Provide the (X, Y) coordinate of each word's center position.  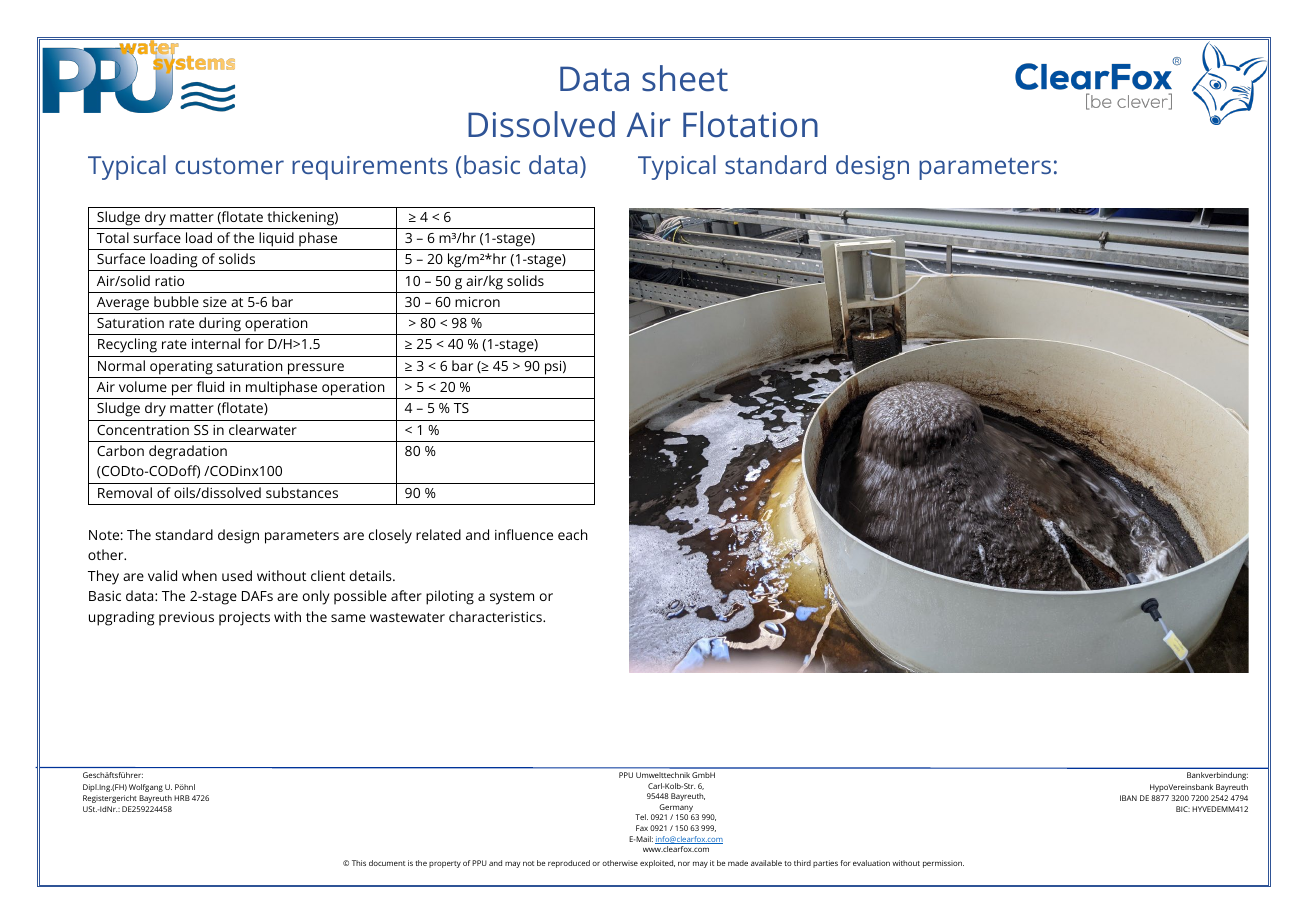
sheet (685, 78)
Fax (642, 828)
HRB (182, 798)
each (573, 534)
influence (524, 534)
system (512, 598)
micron (477, 302)
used (237, 575)
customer (229, 165)
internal (216, 343)
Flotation (750, 124)
